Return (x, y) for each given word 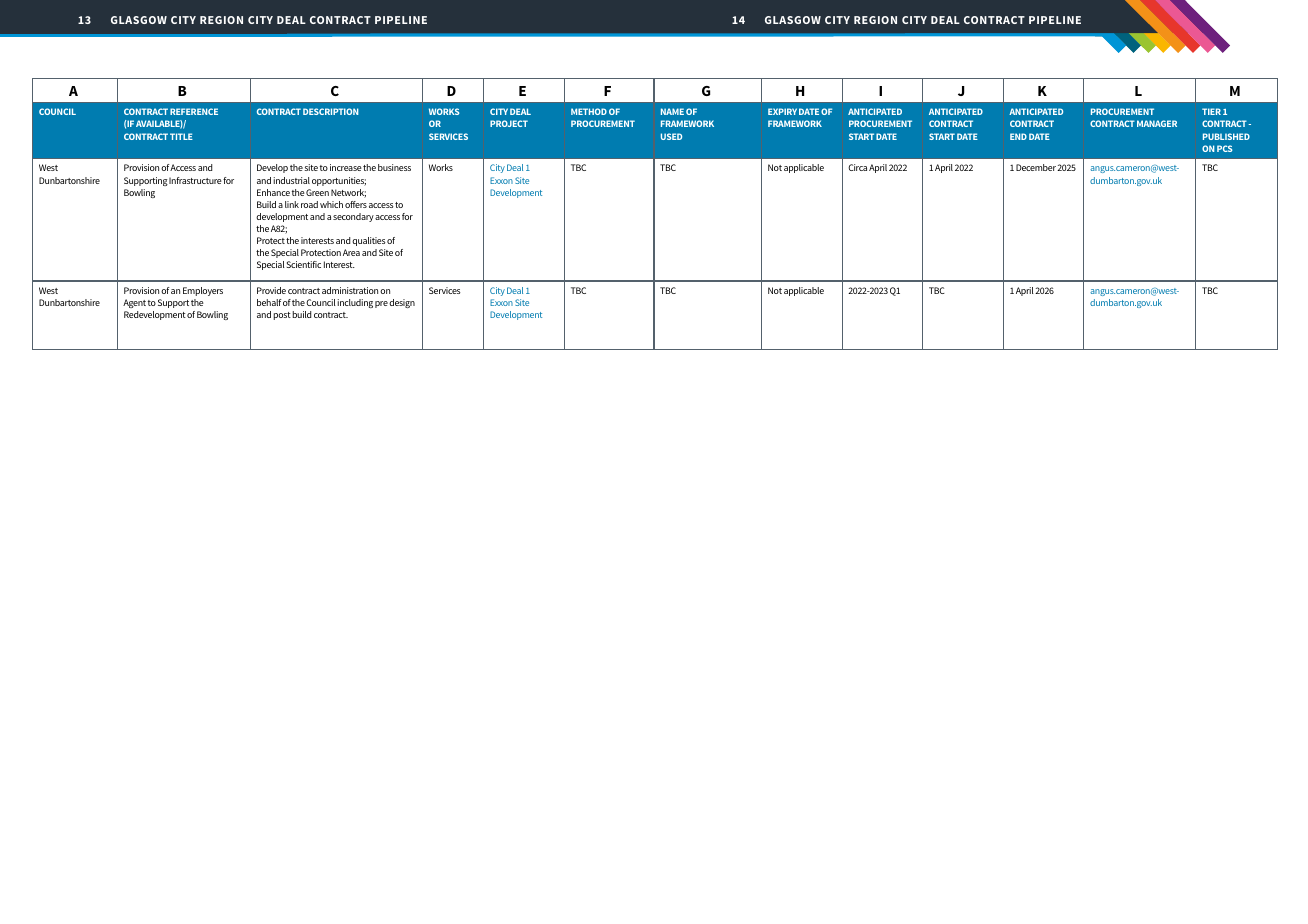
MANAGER (1157, 123)
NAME (672, 111)
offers (356, 204)
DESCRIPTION (330, 111)
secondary (353, 217)
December (1036, 167)
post (282, 316)
